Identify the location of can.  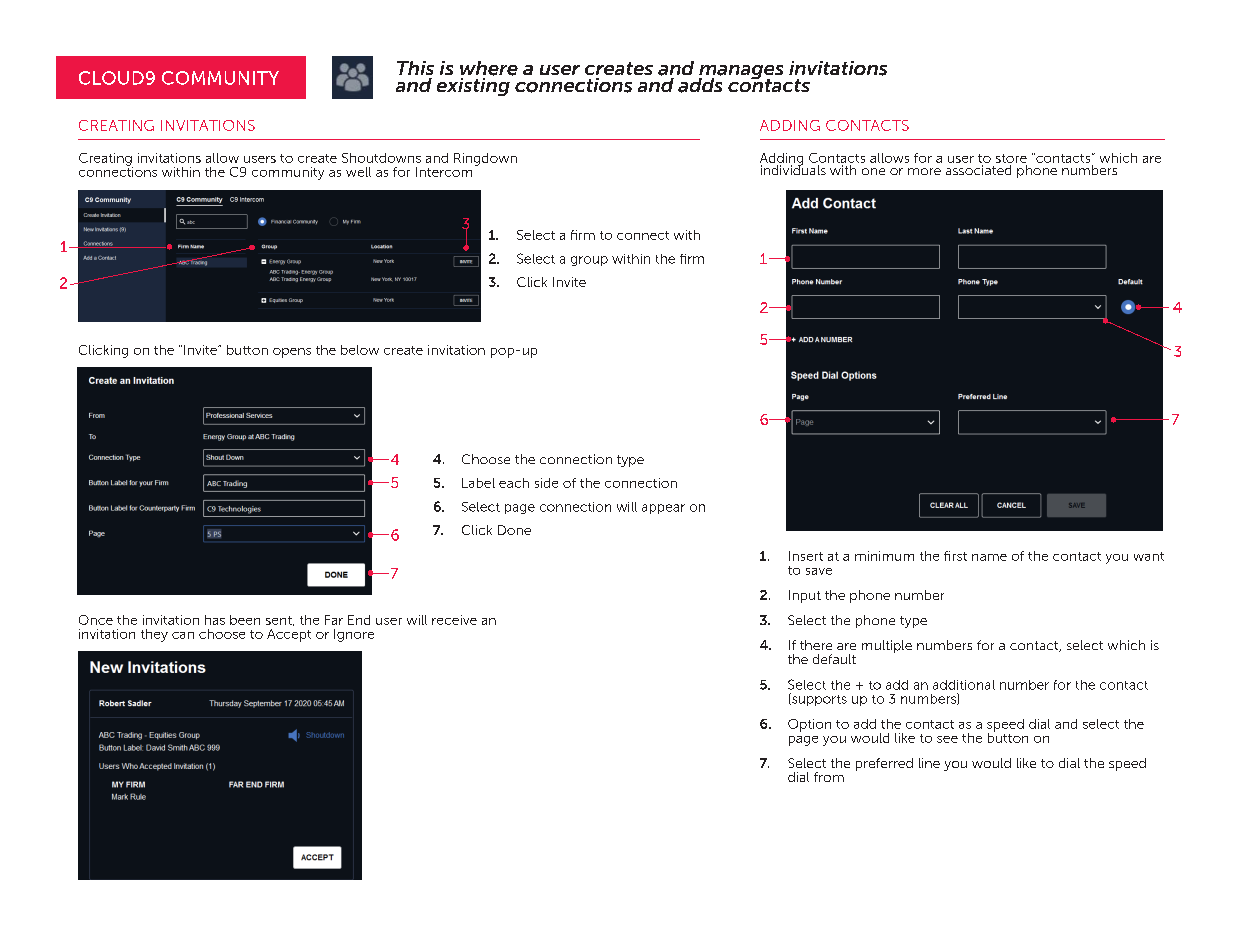
(183, 635).
